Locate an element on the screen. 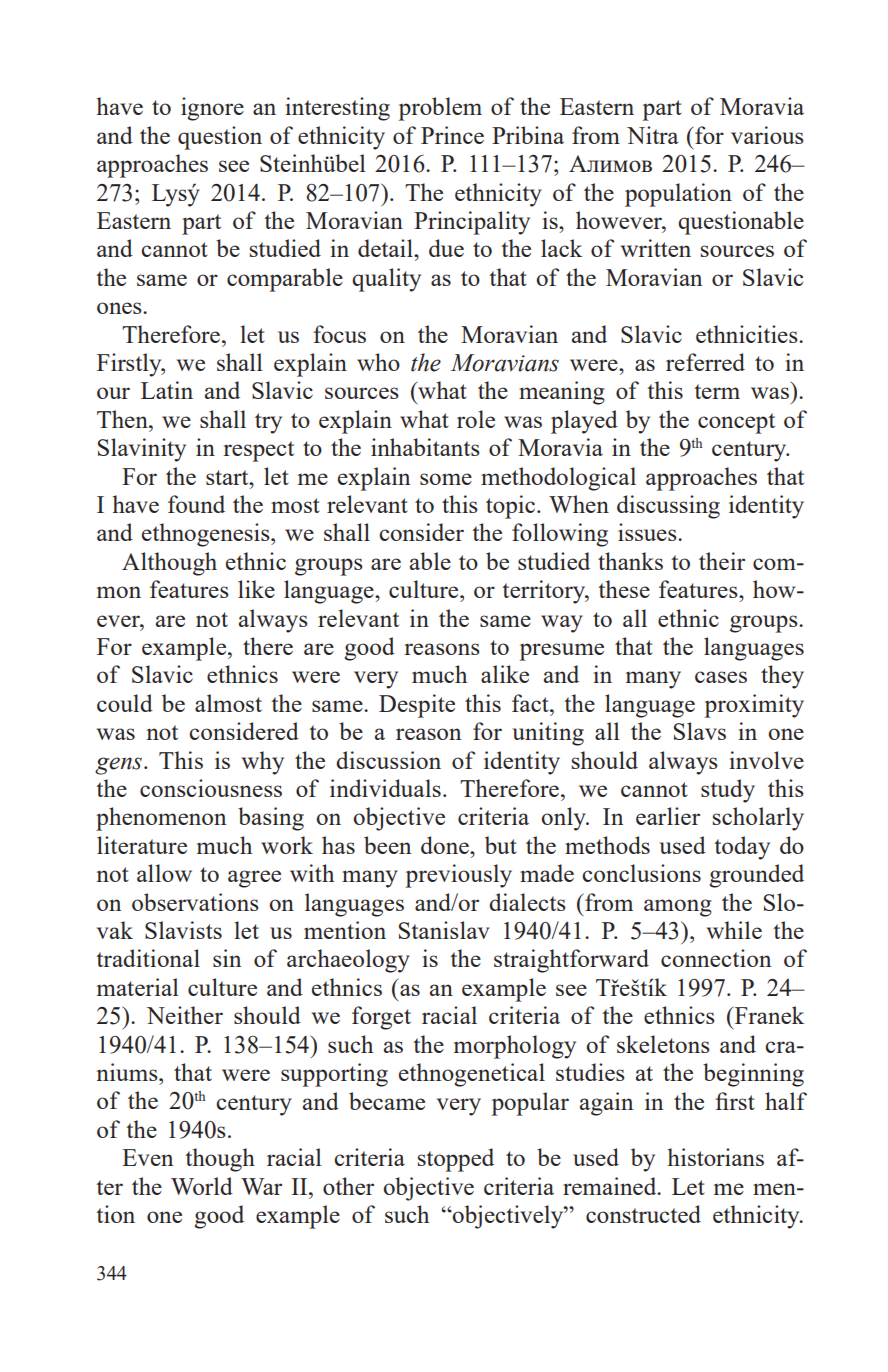 The width and height of the screenshot is (888, 1372). found is located at coordinates (196, 504).
